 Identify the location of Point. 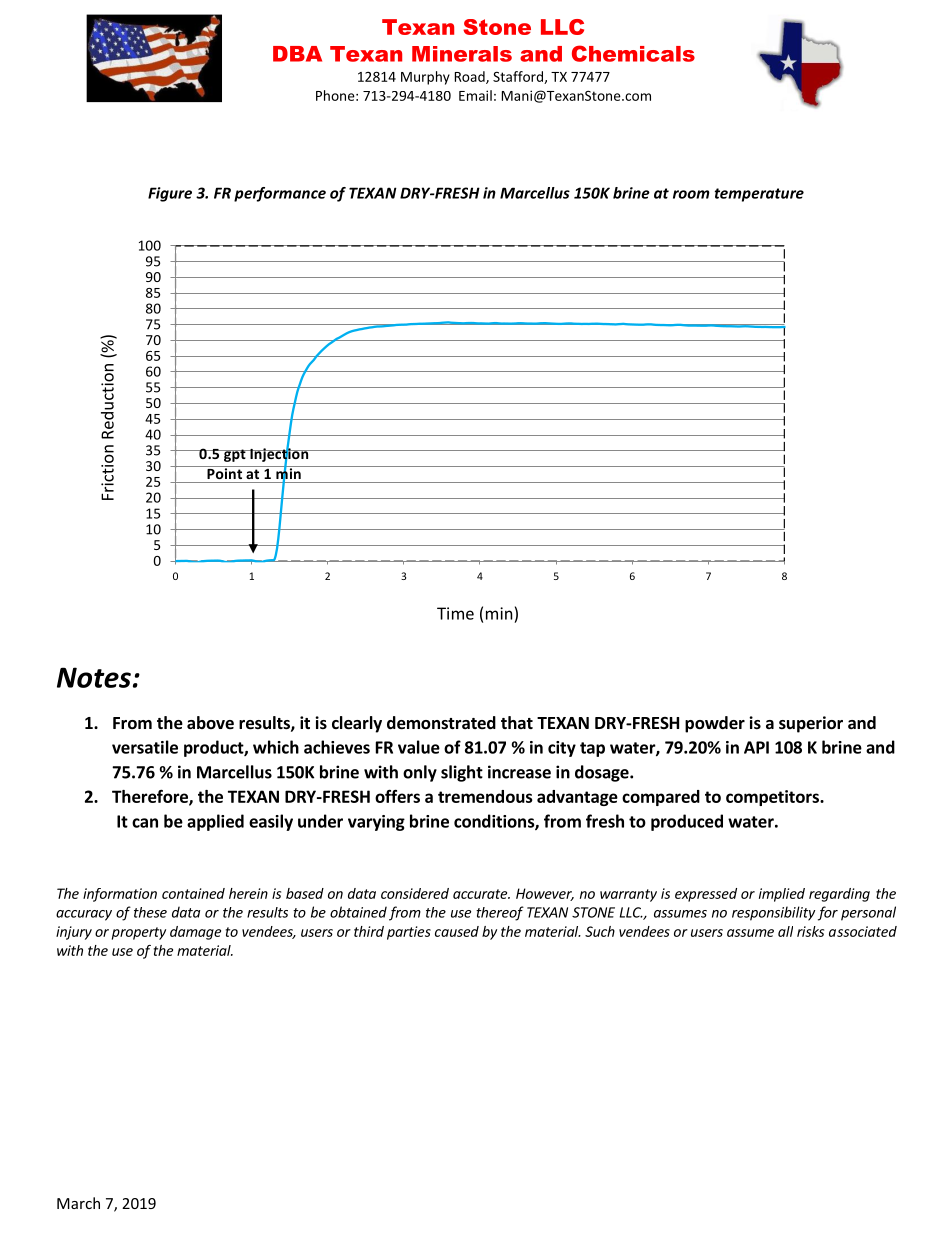
(225, 472).
